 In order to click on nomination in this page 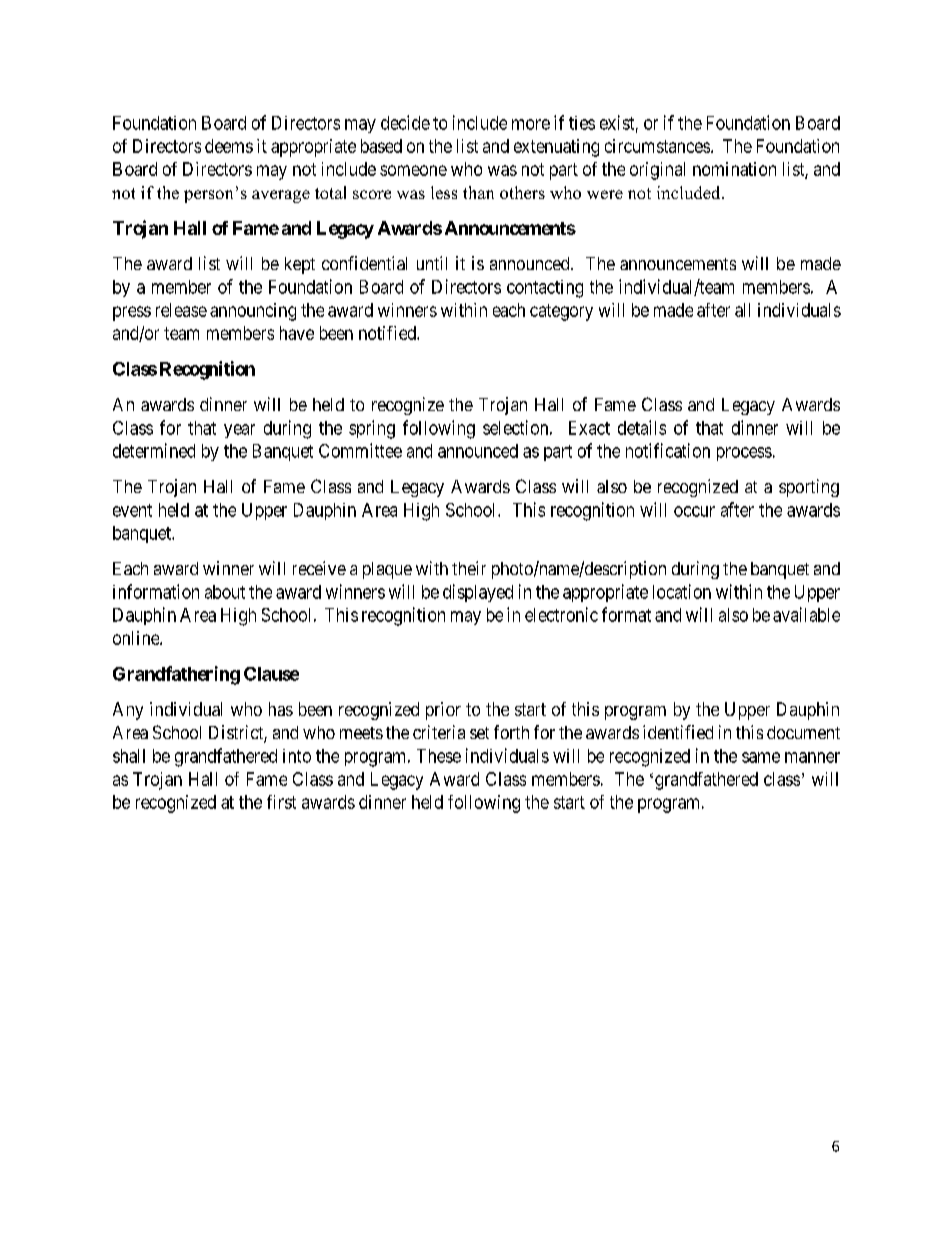, I will do `click(734, 169)`.
